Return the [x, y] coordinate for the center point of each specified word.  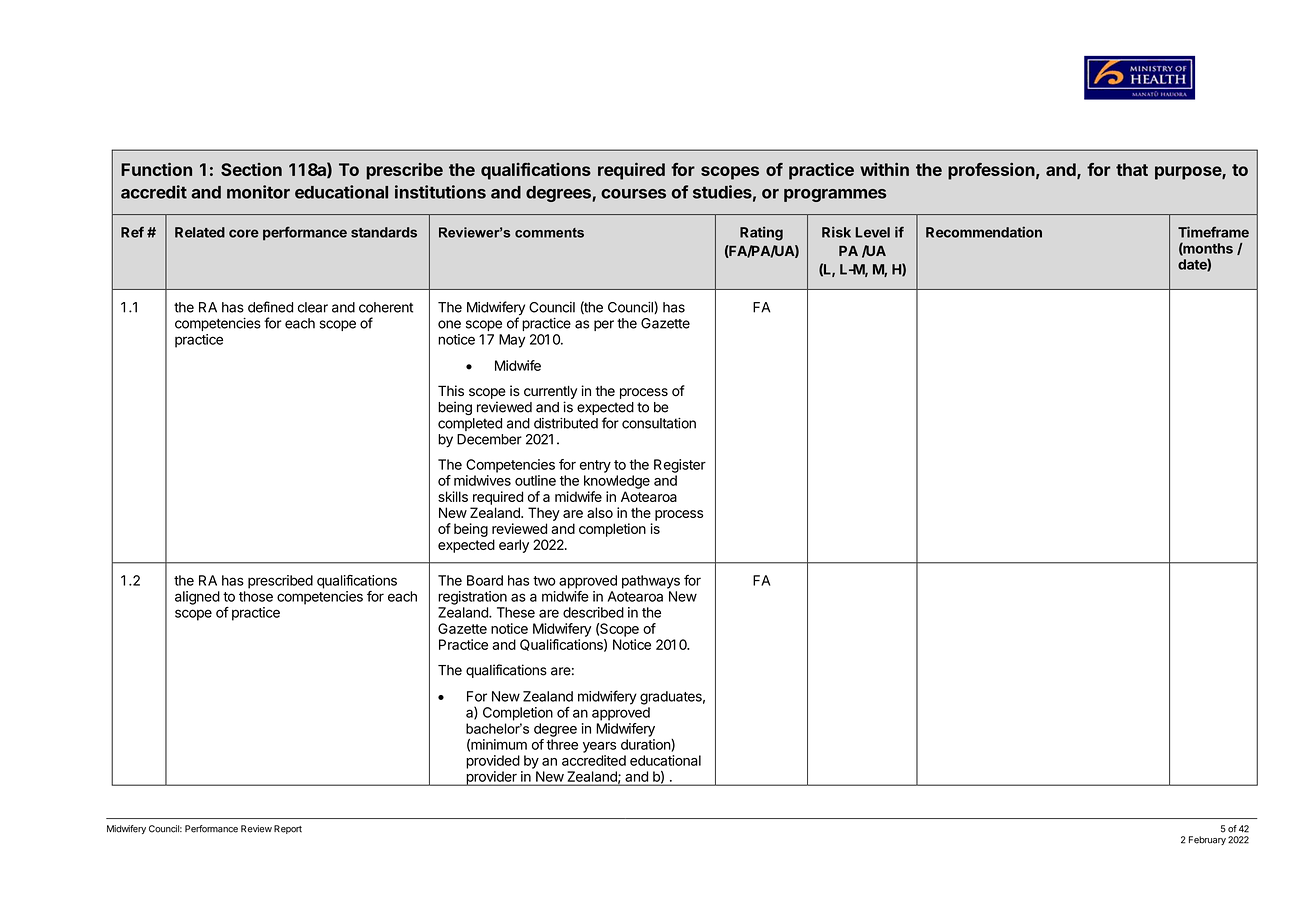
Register [680, 466]
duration [646, 745]
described [593, 612]
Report [288, 829]
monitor [258, 192]
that [1132, 169]
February [1207, 840]
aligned [197, 598]
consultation [659, 423]
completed [470, 424]
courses [633, 194]
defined [270, 307]
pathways [651, 582]
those [256, 596]
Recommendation [984, 232]
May [512, 341]
